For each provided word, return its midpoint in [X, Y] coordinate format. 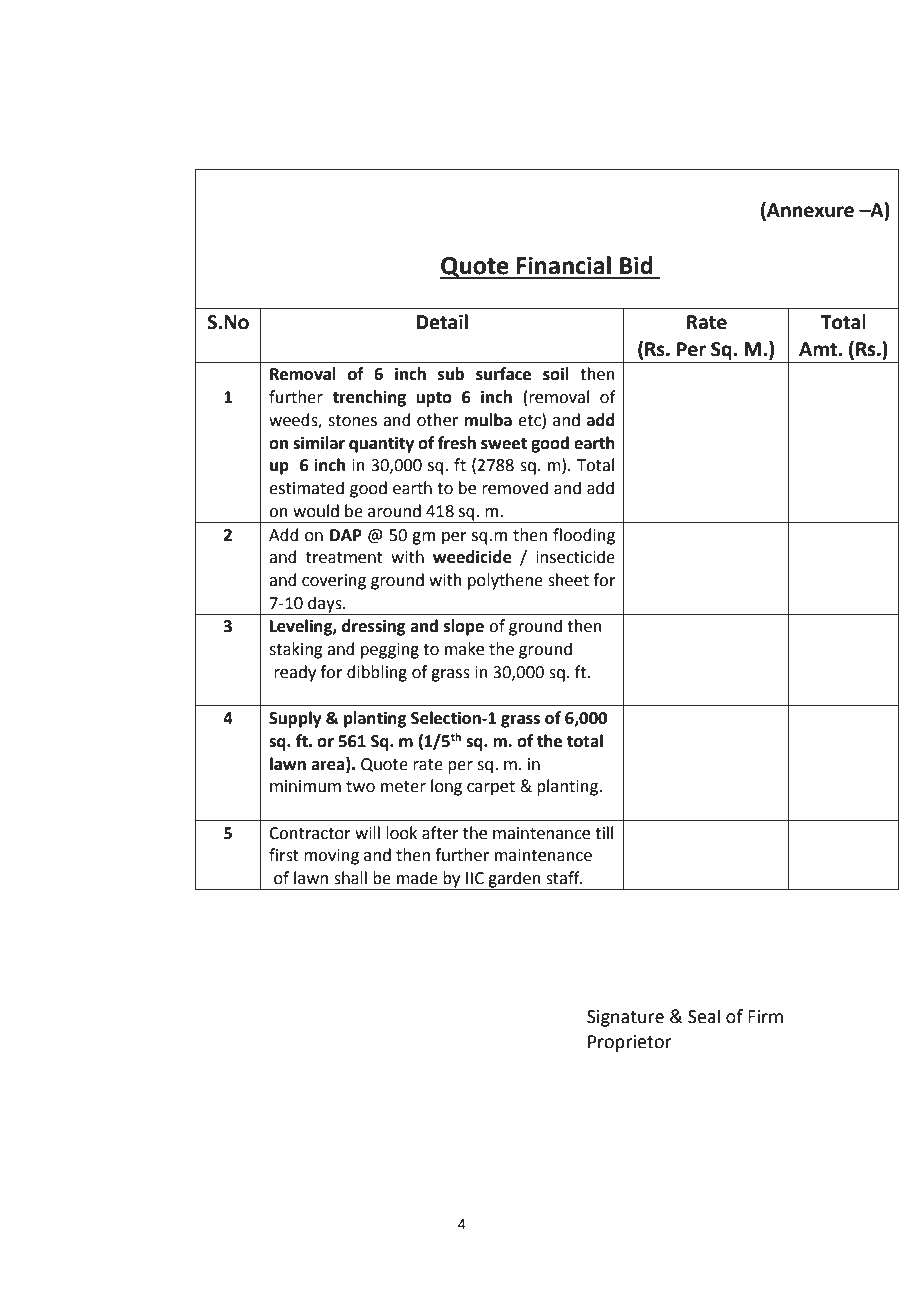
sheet [568, 580]
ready [295, 673]
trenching [369, 398]
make [464, 649]
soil [556, 374]
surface [503, 374]
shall [350, 878]
